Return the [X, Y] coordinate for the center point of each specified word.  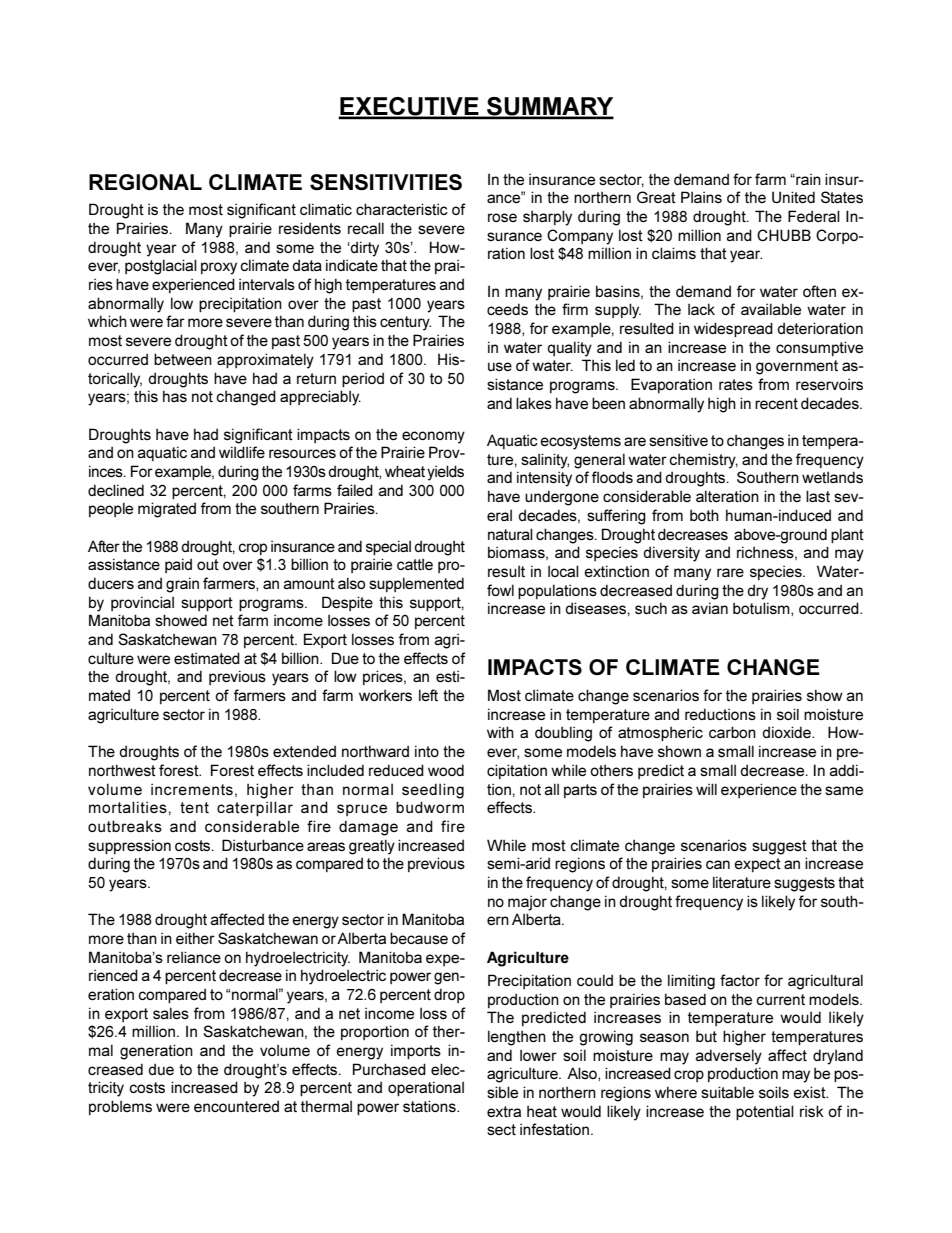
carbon [732, 732]
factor [740, 980]
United [793, 197]
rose [502, 217]
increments [192, 789]
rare [730, 572]
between [183, 359]
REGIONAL [145, 182]
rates [736, 384]
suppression [129, 846]
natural [510, 534]
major [527, 903]
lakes [534, 403]
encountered [236, 1106]
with [500, 732]
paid [178, 565]
